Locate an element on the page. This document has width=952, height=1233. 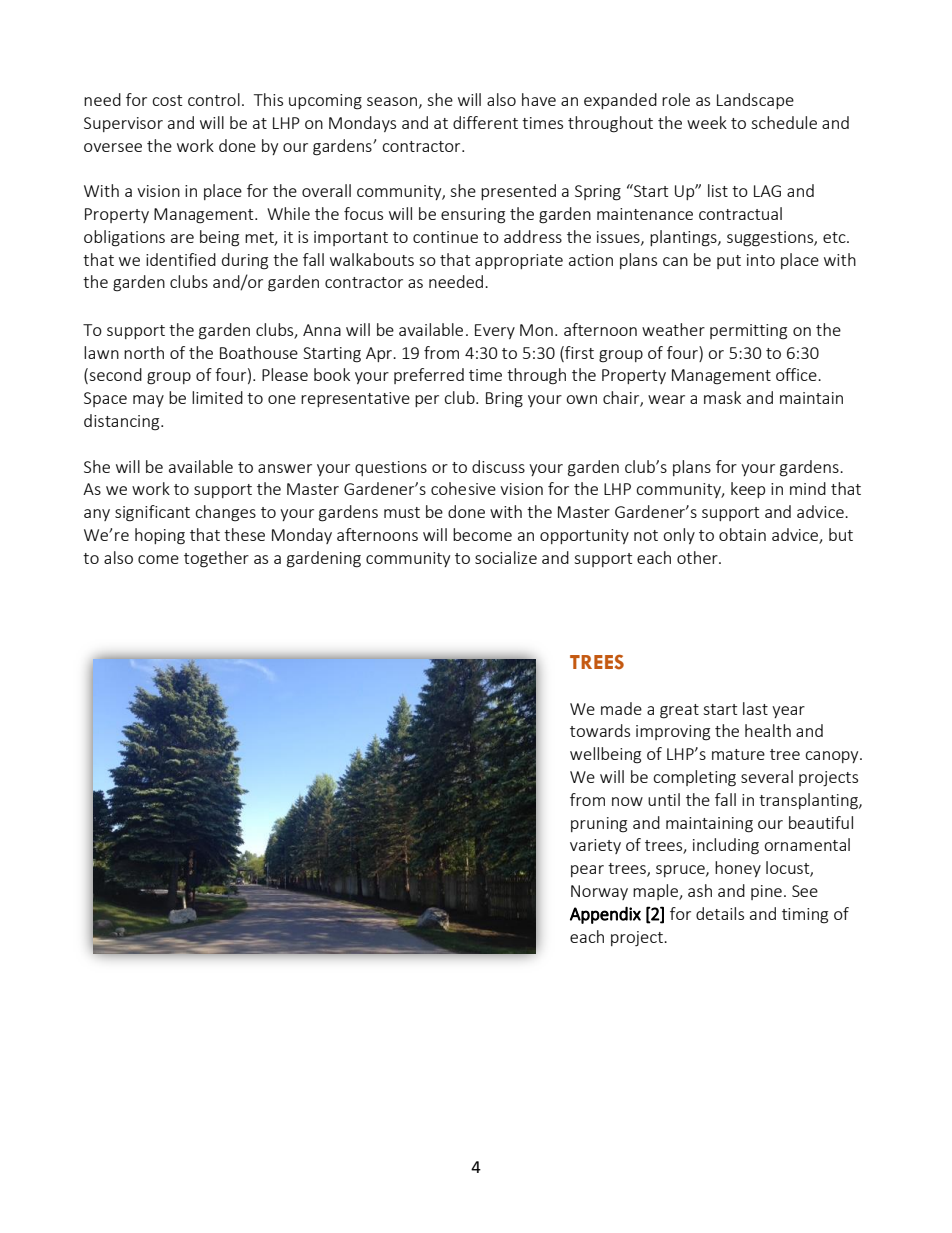
schedule is located at coordinates (784, 122).
